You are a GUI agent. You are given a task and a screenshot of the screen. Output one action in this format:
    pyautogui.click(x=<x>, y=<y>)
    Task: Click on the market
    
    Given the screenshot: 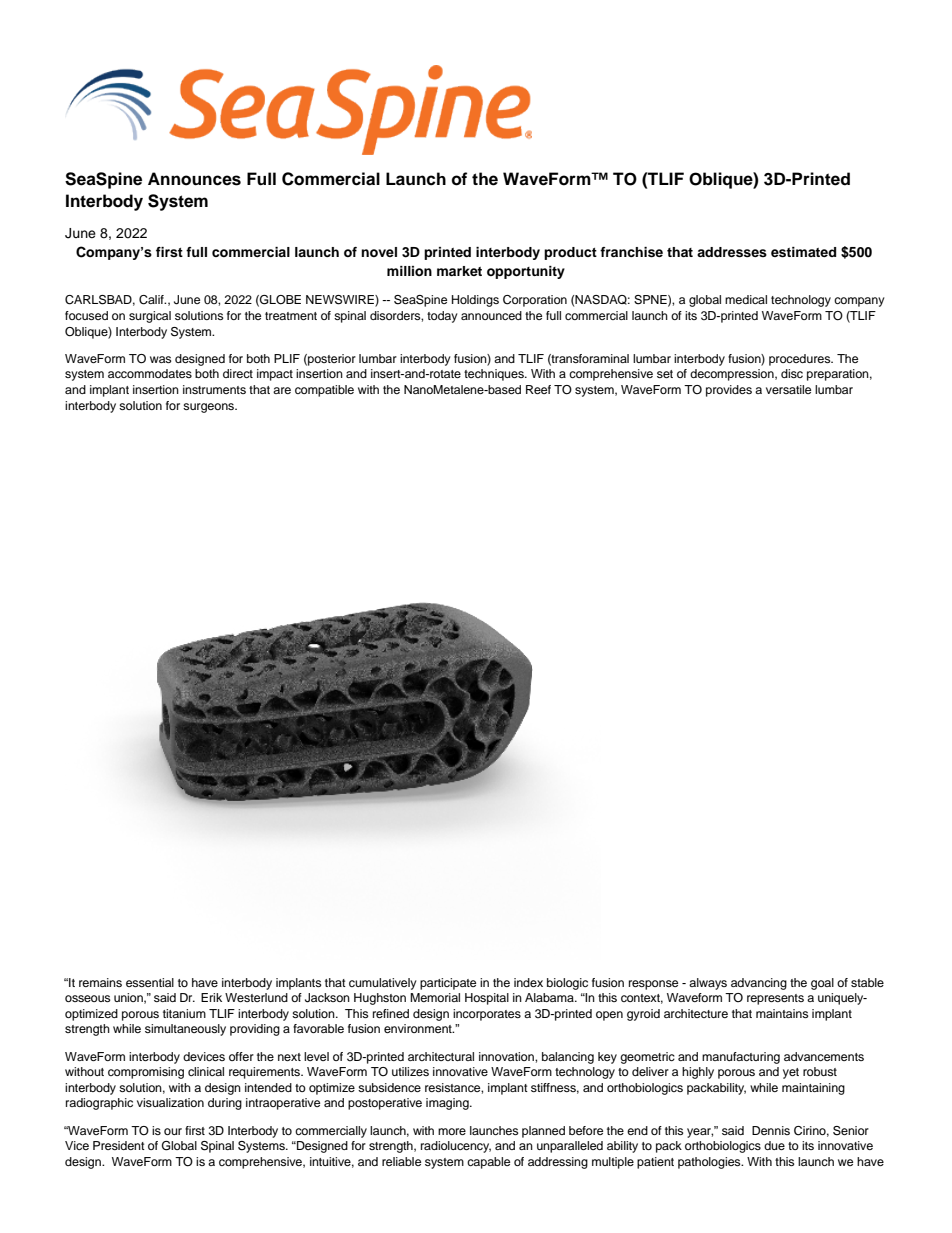 What is the action you would take?
    pyautogui.click(x=459, y=271)
